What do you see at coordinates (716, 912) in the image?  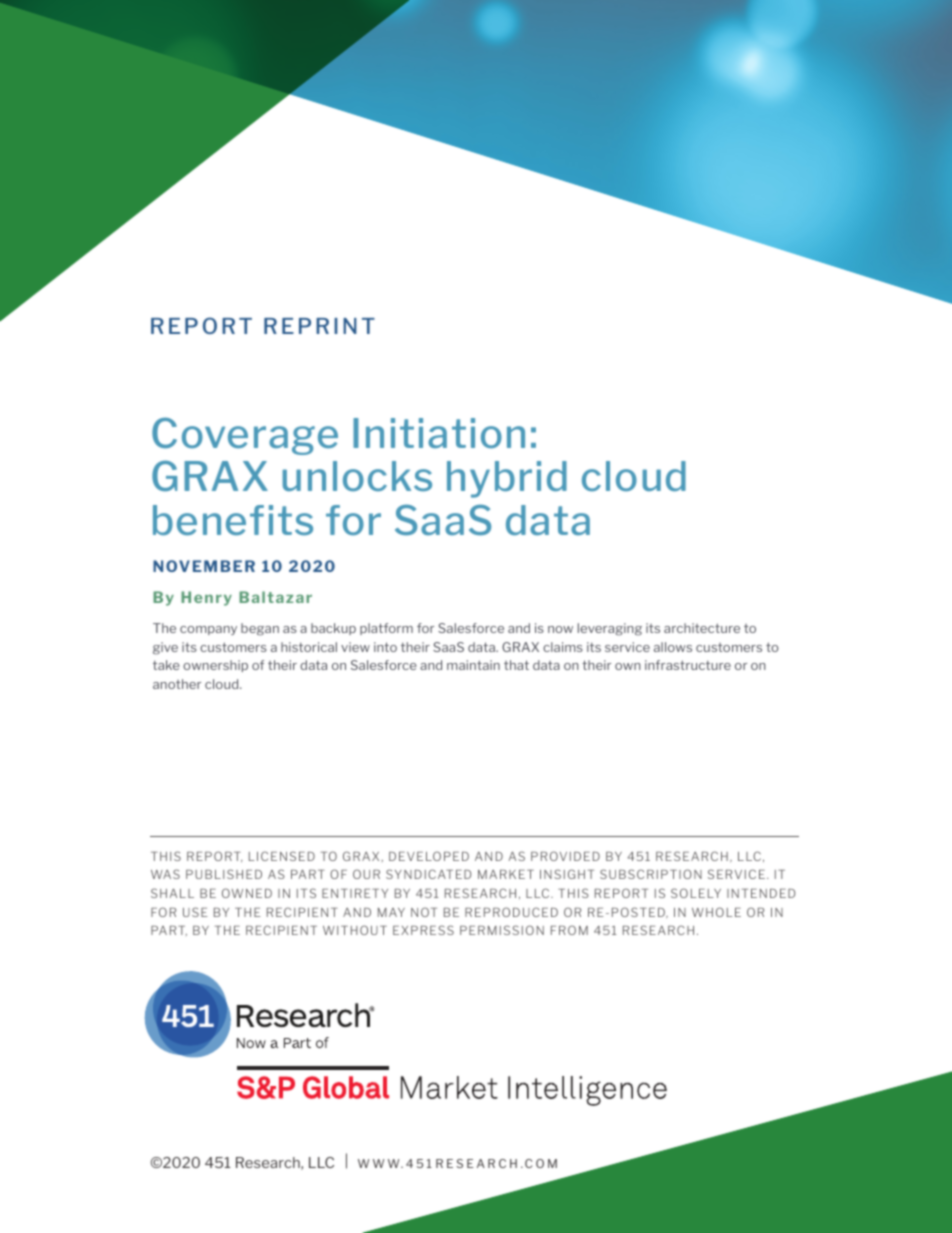 I see `WHOLE` at bounding box center [716, 912].
